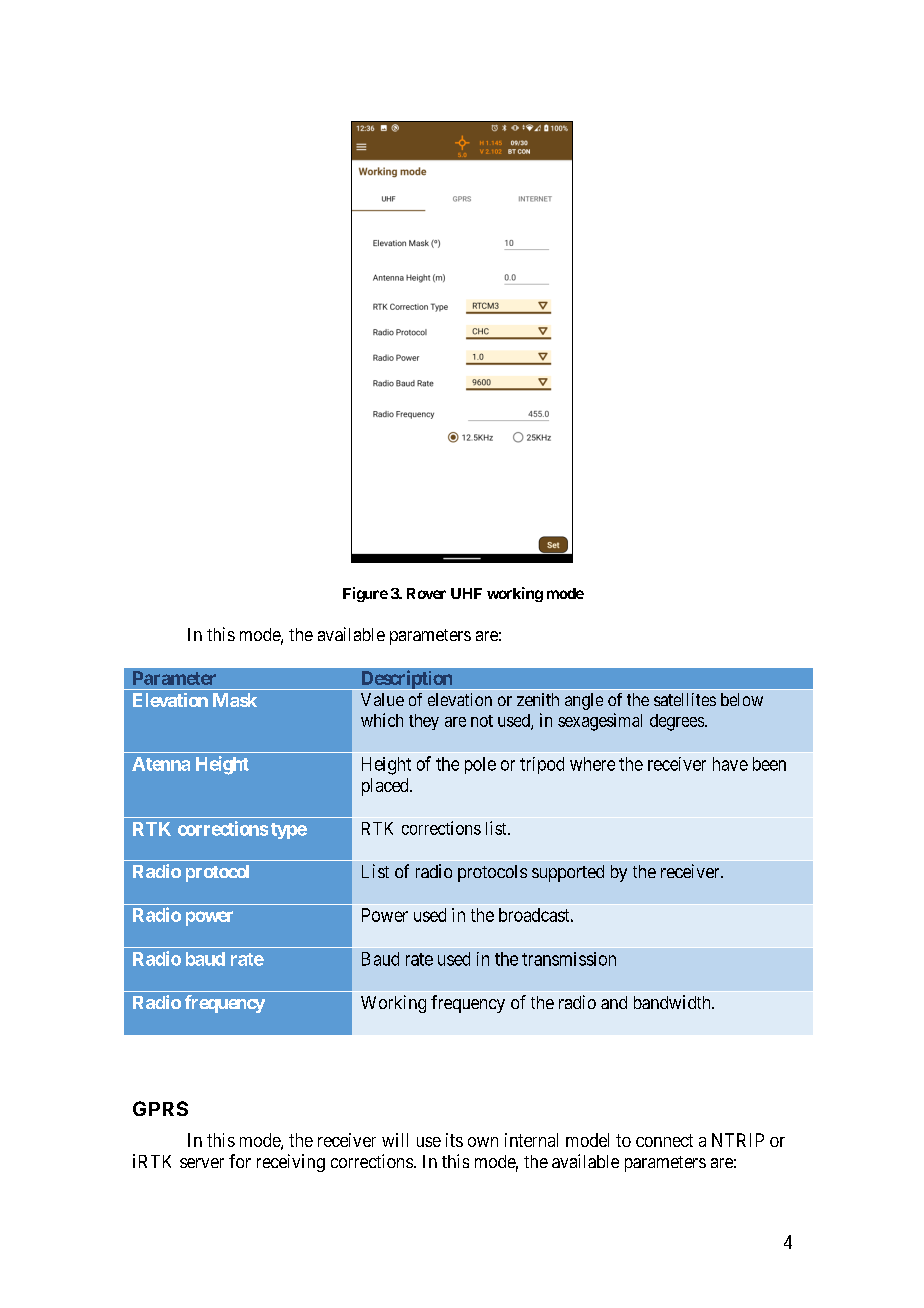  What do you see at coordinates (685, 699) in the page?
I see `satellites` at bounding box center [685, 699].
